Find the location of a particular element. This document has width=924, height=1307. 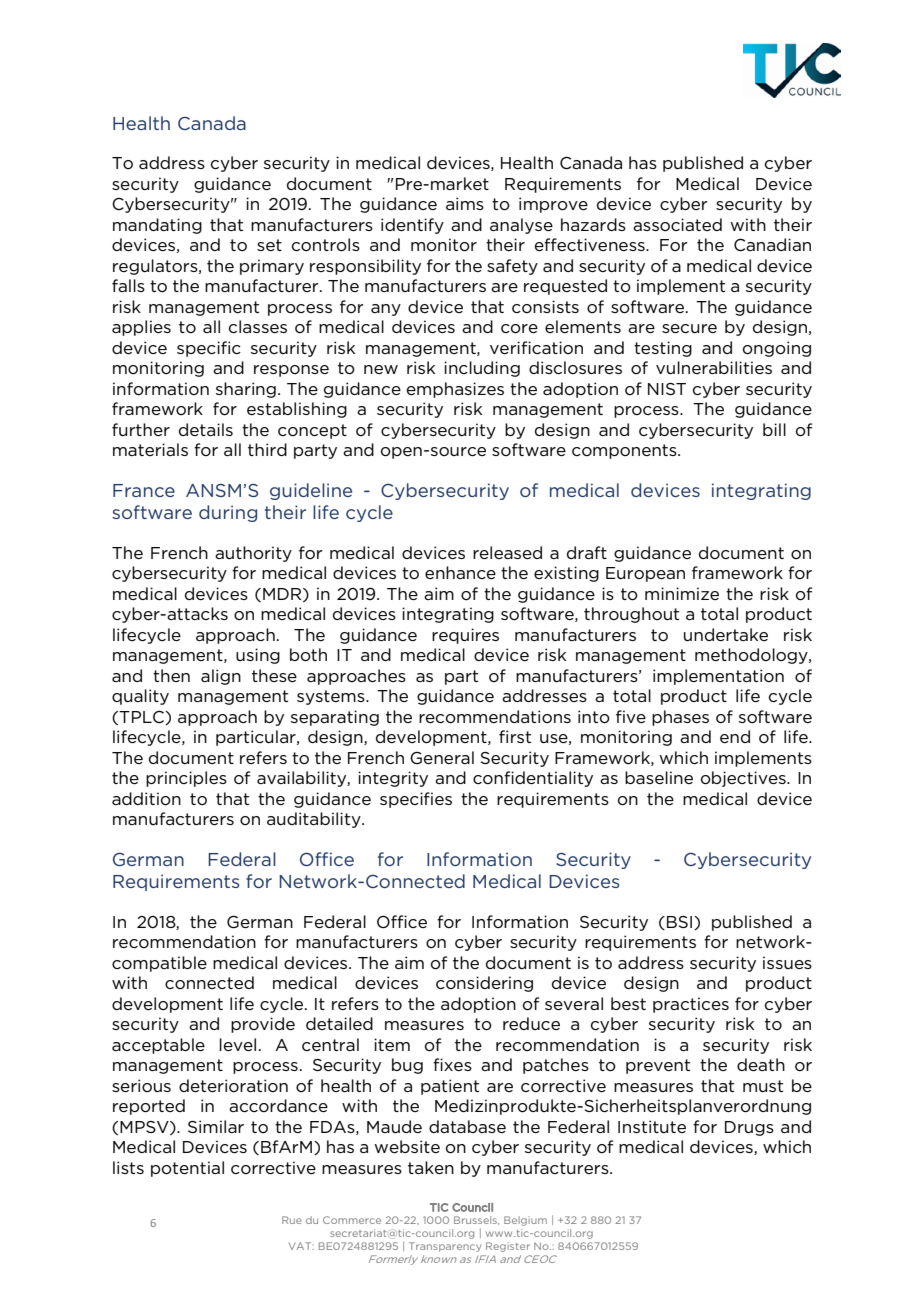

General is located at coordinates (442, 757).
